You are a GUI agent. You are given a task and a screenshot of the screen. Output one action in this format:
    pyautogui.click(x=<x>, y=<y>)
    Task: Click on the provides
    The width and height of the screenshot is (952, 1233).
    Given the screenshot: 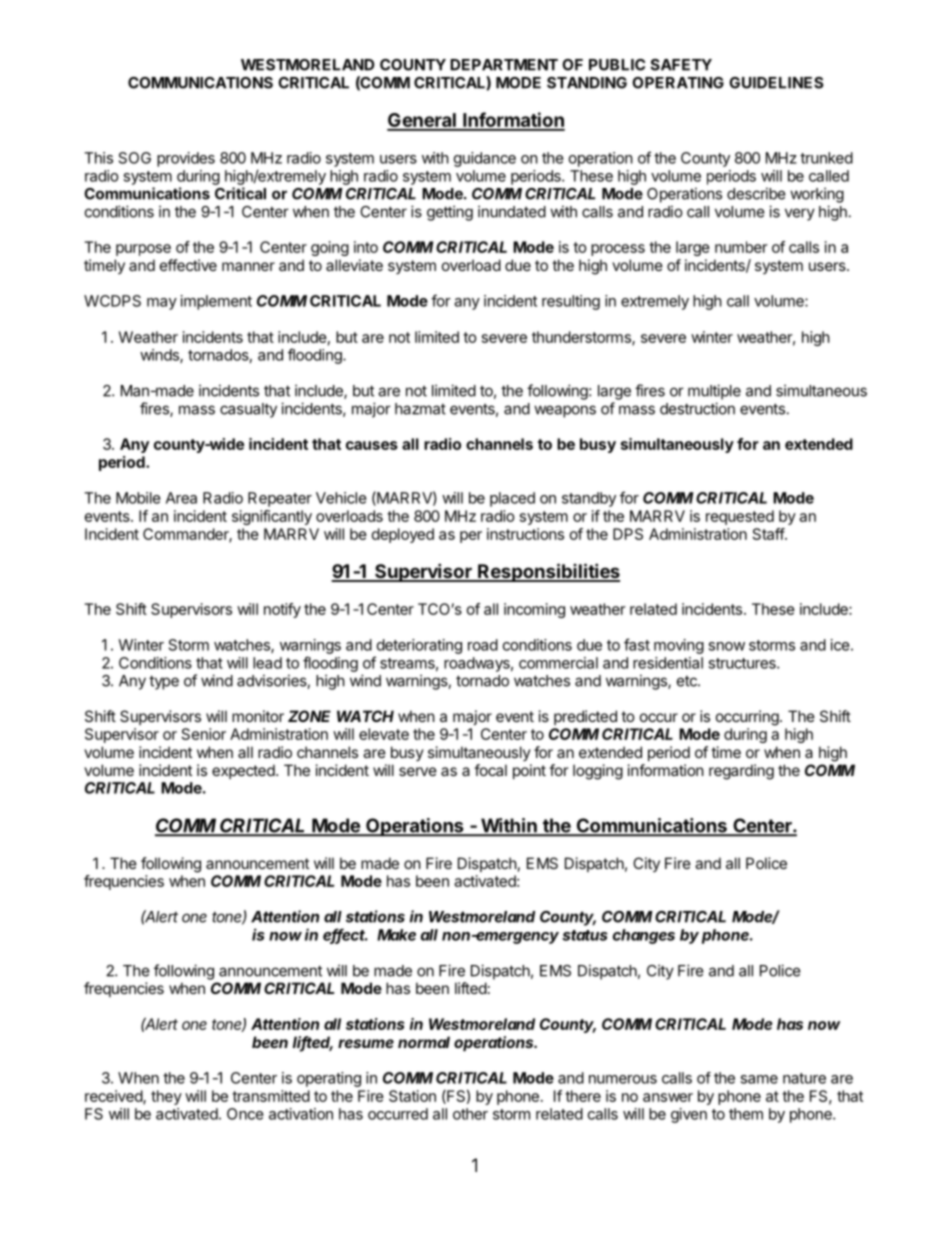 What is the action you would take?
    pyautogui.click(x=186, y=159)
